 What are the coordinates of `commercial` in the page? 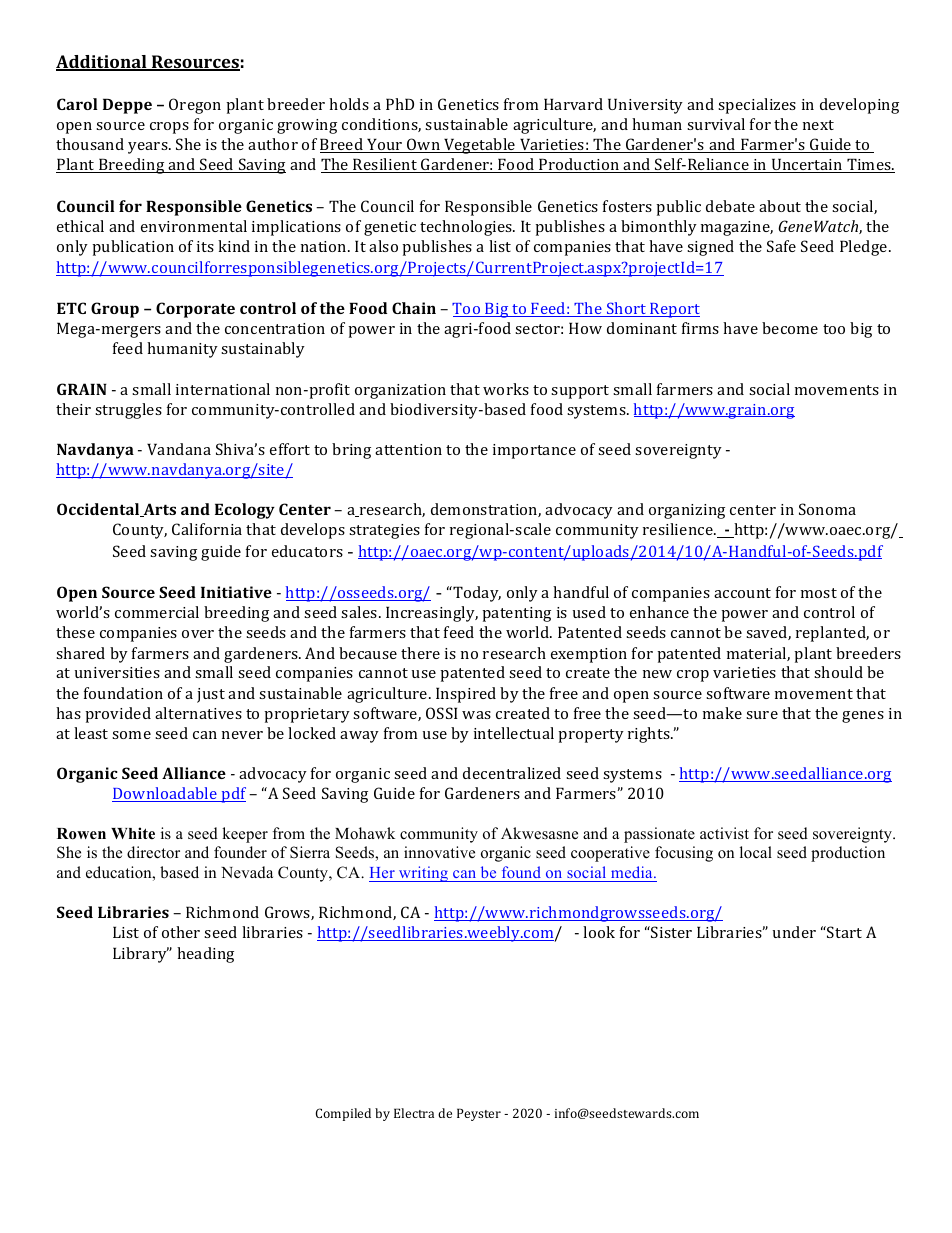 It's located at (157, 612).
